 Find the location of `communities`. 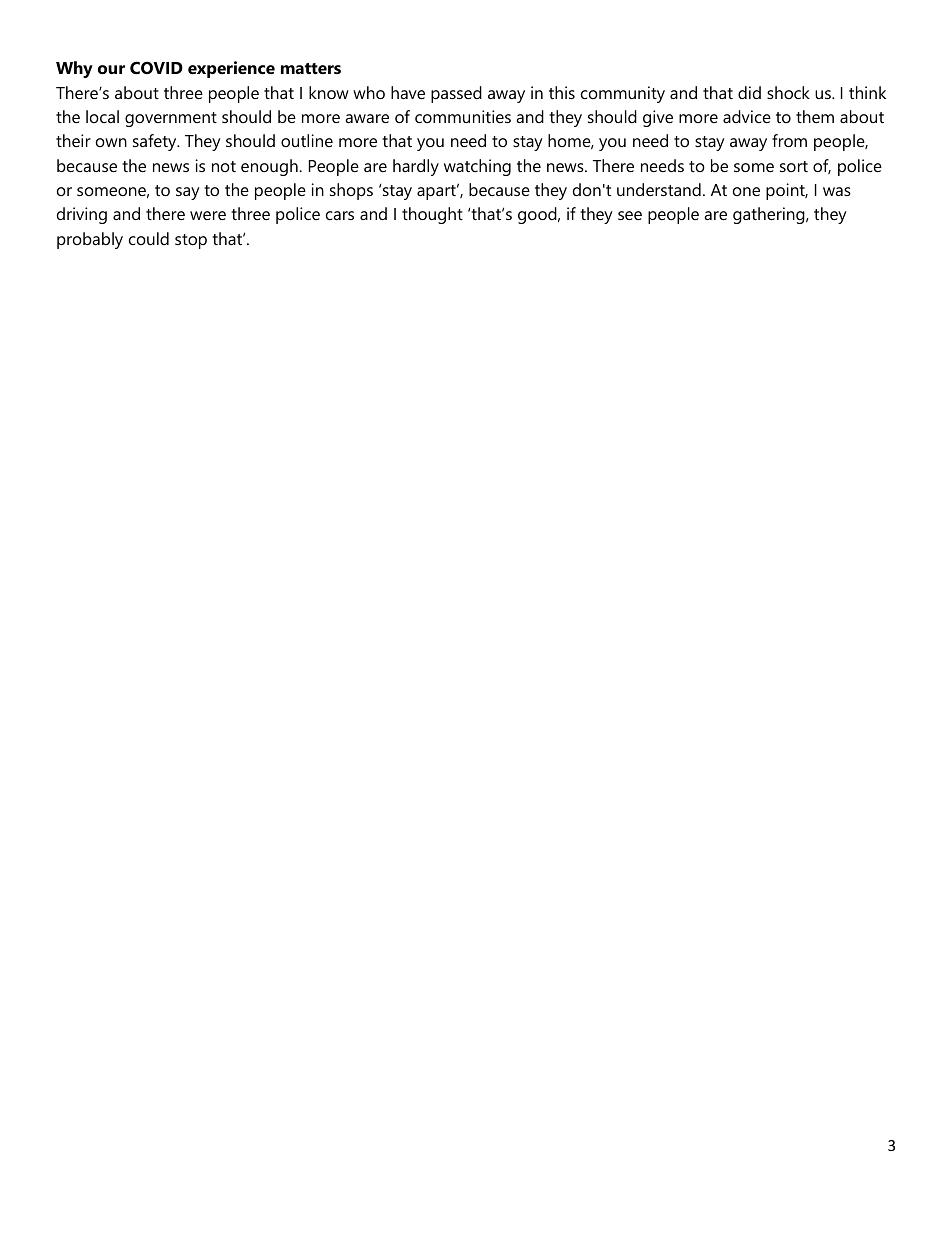

communities is located at coordinates (463, 116).
